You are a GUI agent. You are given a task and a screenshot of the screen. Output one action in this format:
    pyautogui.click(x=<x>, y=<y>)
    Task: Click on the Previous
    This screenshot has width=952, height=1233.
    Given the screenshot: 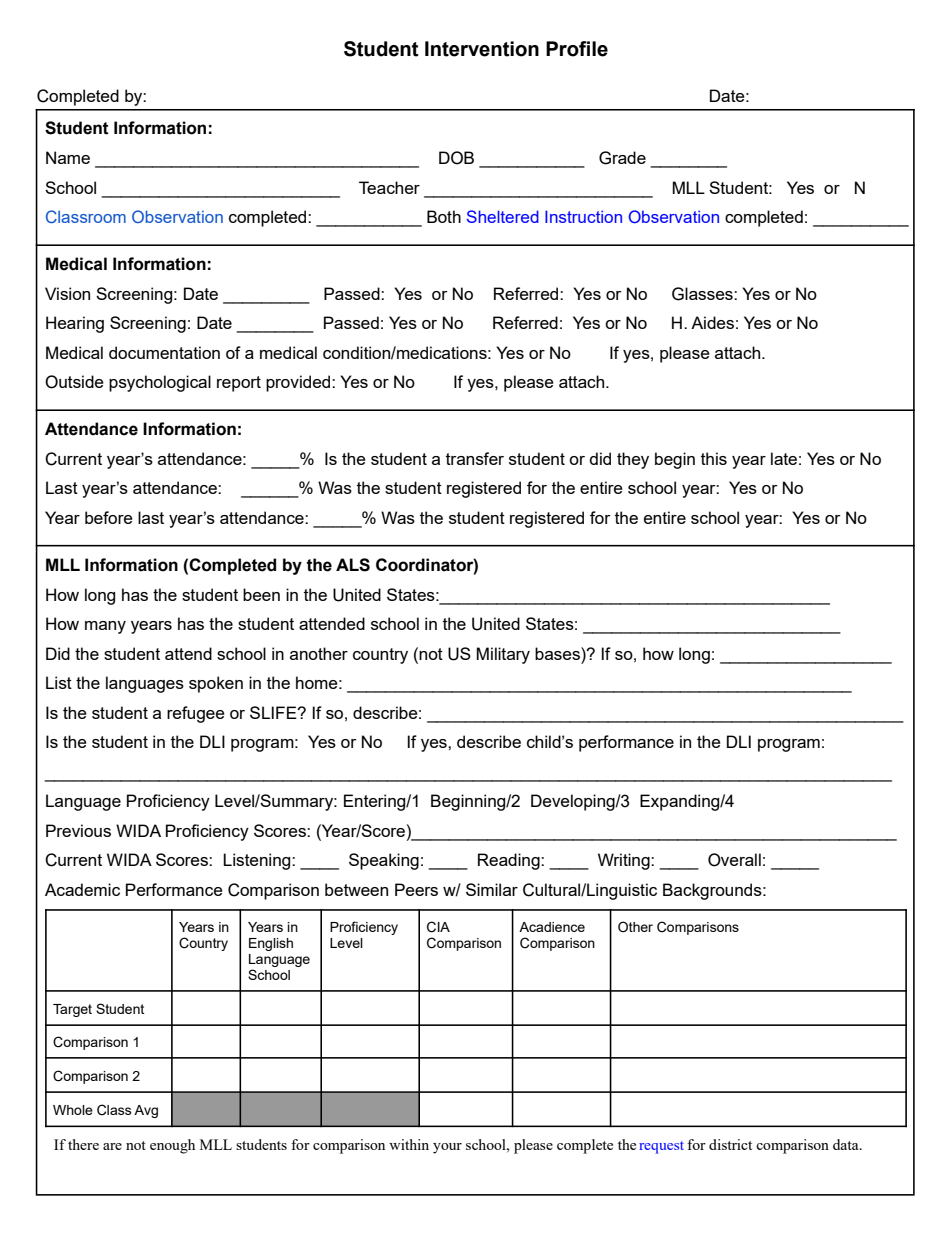 What is the action you would take?
    pyautogui.click(x=78, y=830)
